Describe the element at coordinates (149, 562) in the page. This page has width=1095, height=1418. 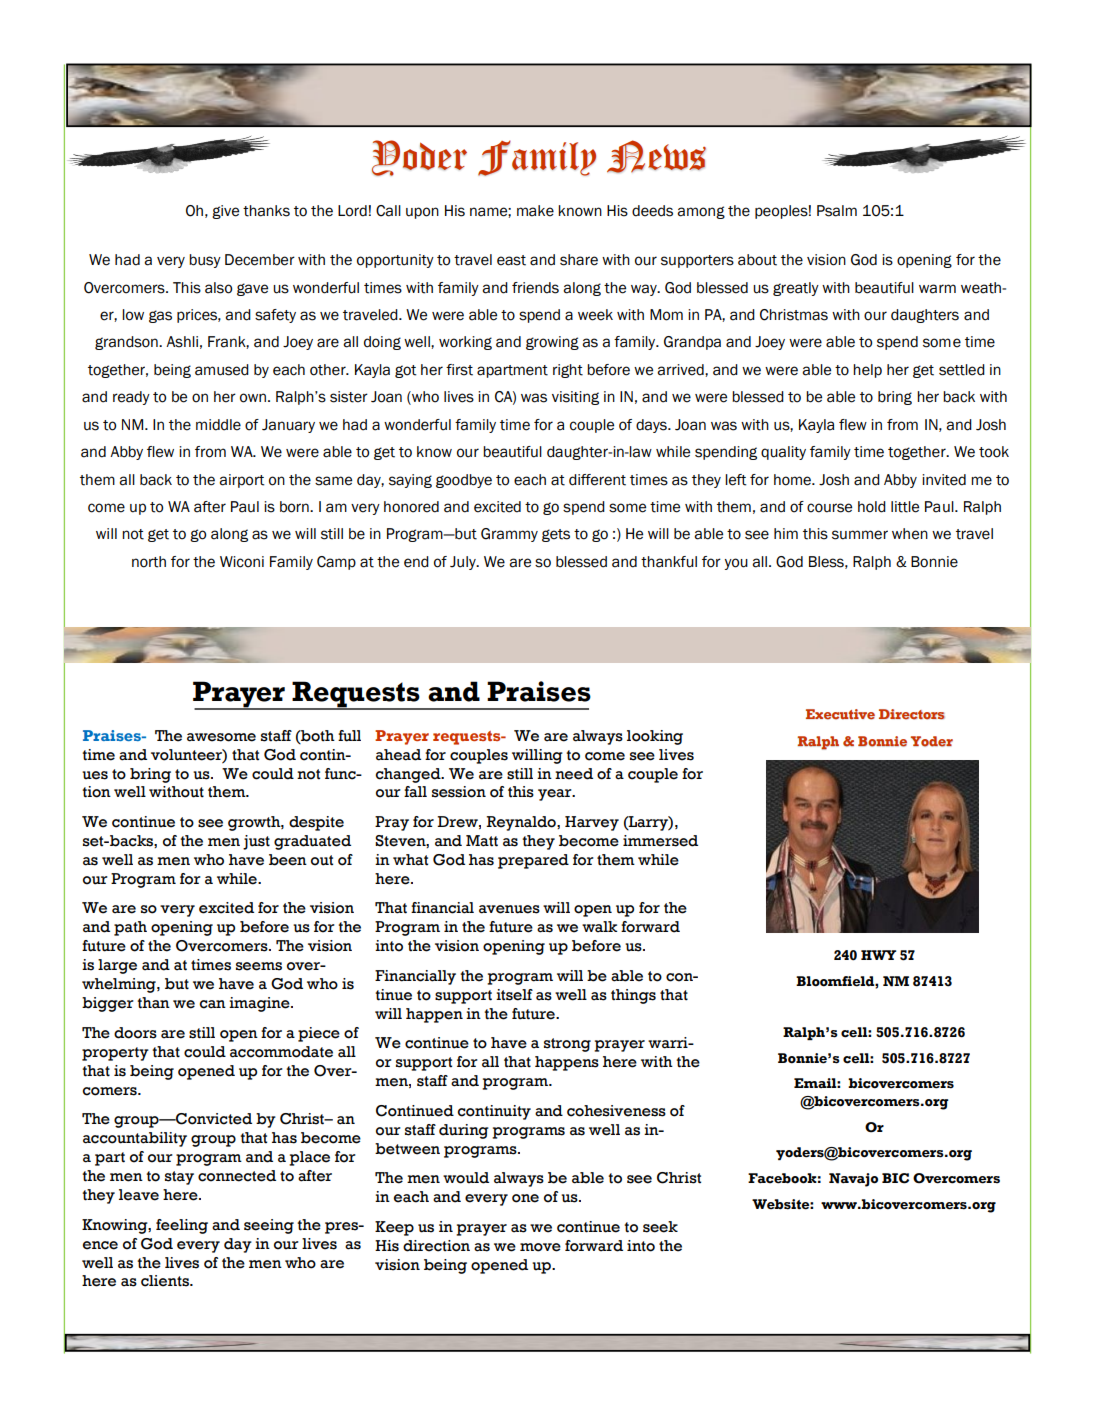
I see `north` at that location.
